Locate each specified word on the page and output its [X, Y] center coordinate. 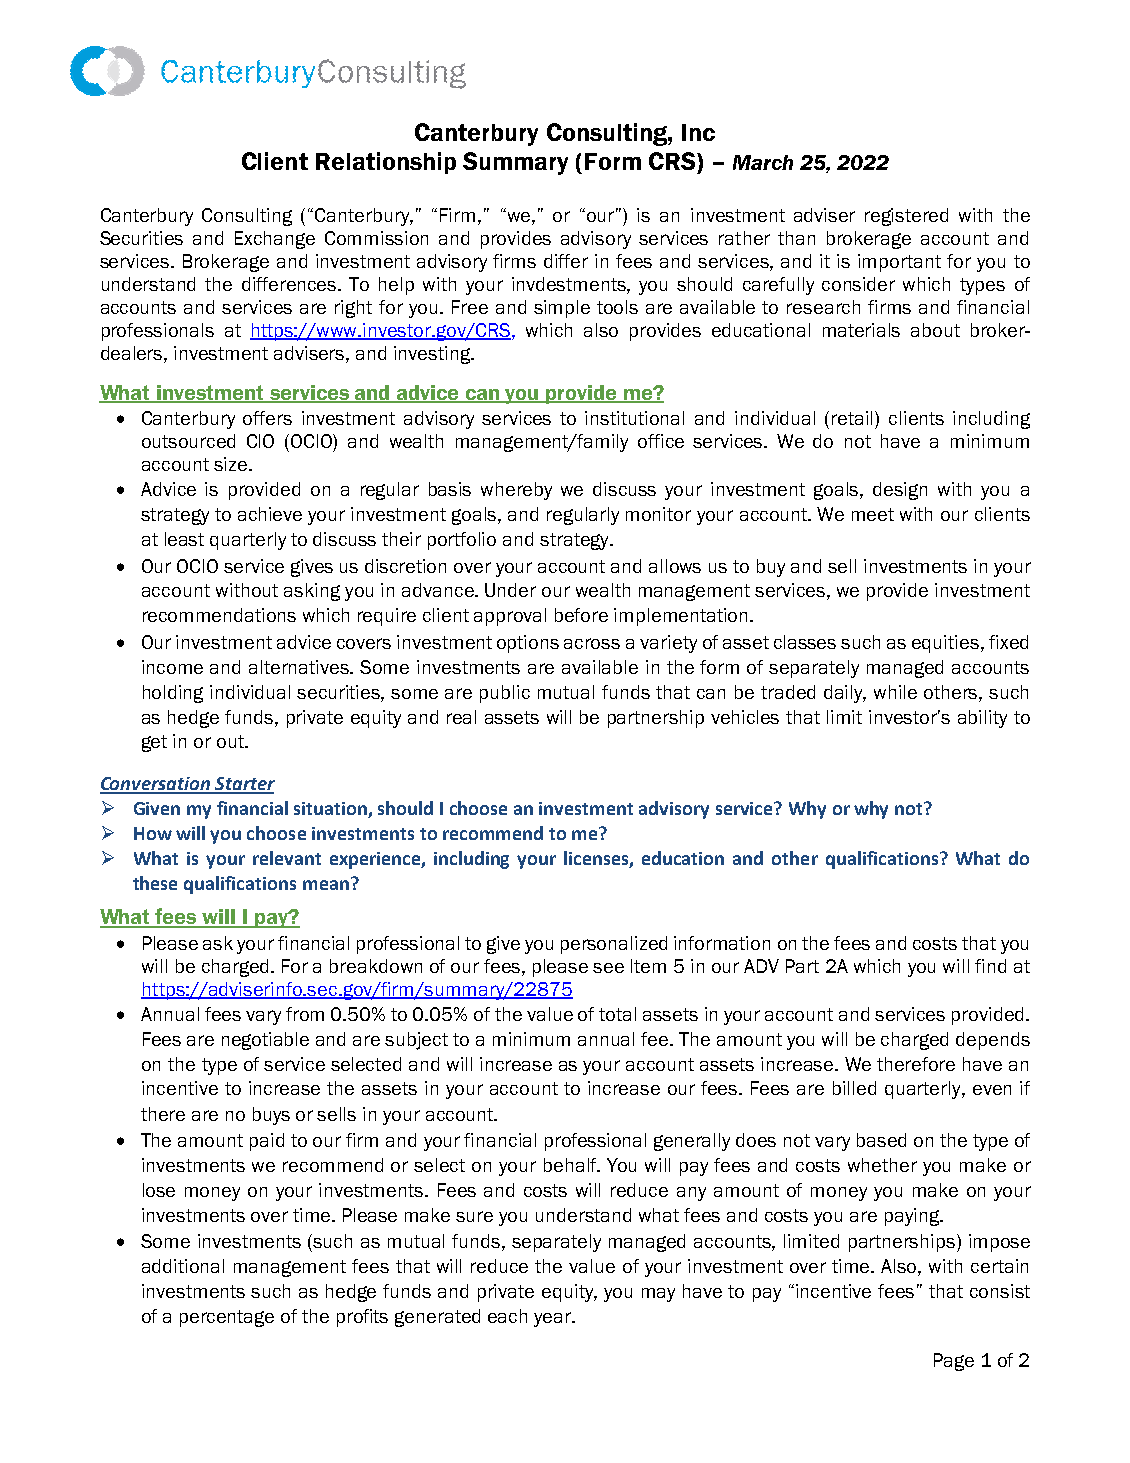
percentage [227, 1318]
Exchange [275, 240]
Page [954, 1362]
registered [906, 217]
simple [562, 309]
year [553, 1319]
